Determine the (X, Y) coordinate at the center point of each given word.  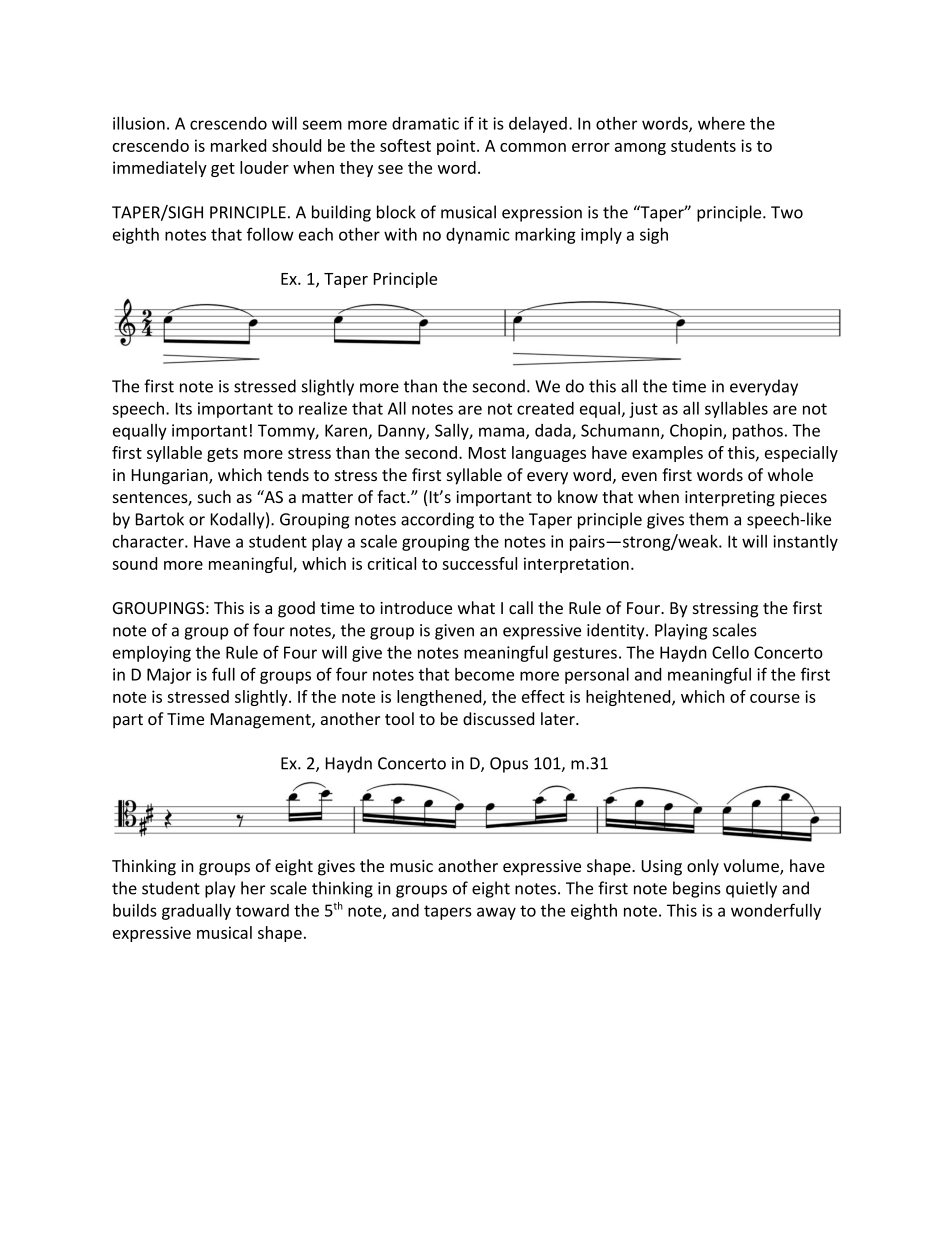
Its (184, 408)
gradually (196, 911)
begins (697, 889)
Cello (730, 652)
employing (152, 654)
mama (503, 433)
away (496, 913)
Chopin (697, 431)
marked (238, 145)
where (721, 123)
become (484, 674)
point (457, 147)
